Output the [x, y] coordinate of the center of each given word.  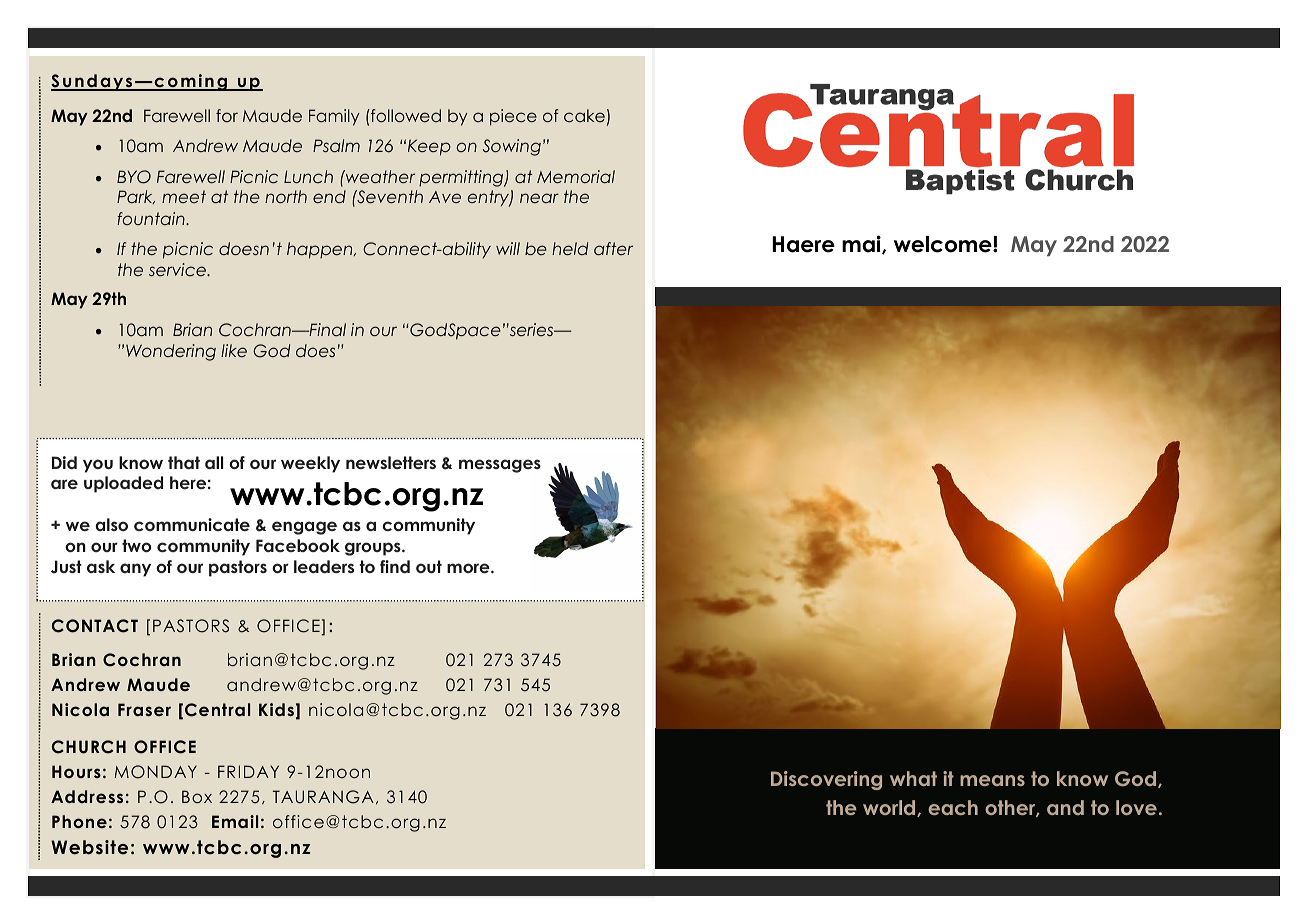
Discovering [826, 780]
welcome [944, 244]
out [429, 566]
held [570, 248]
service [179, 269]
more [469, 568]
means [992, 780]
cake [584, 115]
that [184, 462]
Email [235, 821]
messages [500, 466]
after [613, 248]
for [227, 115]
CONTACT [95, 626]
